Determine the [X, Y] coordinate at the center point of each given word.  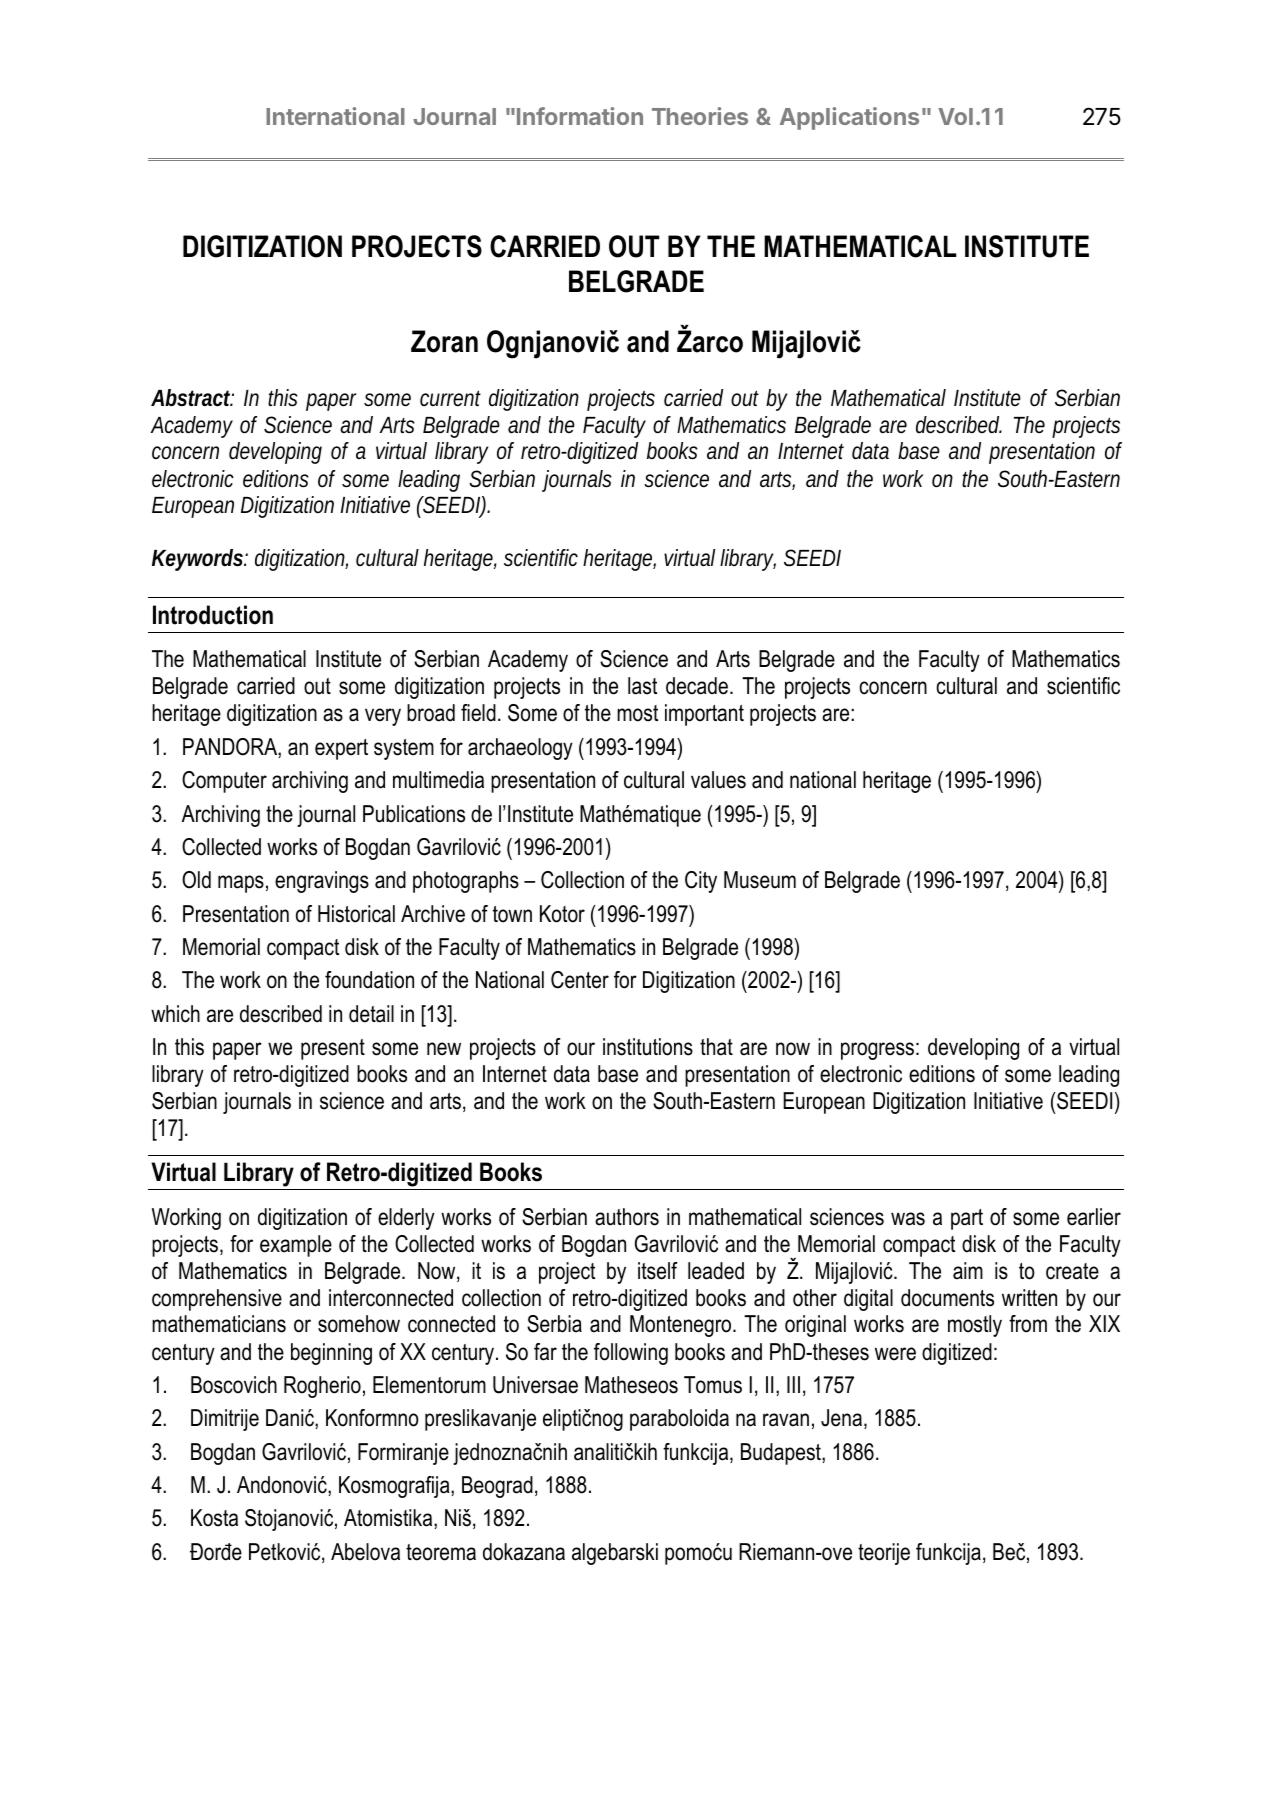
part [967, 1219]
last [642, 686]
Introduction [213, 615]
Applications [849, 118]
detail [371, 1014]
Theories [700, 116]
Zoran [444, 341]
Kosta [214, 1518]
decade [697, 686]
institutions [648, 1047]
